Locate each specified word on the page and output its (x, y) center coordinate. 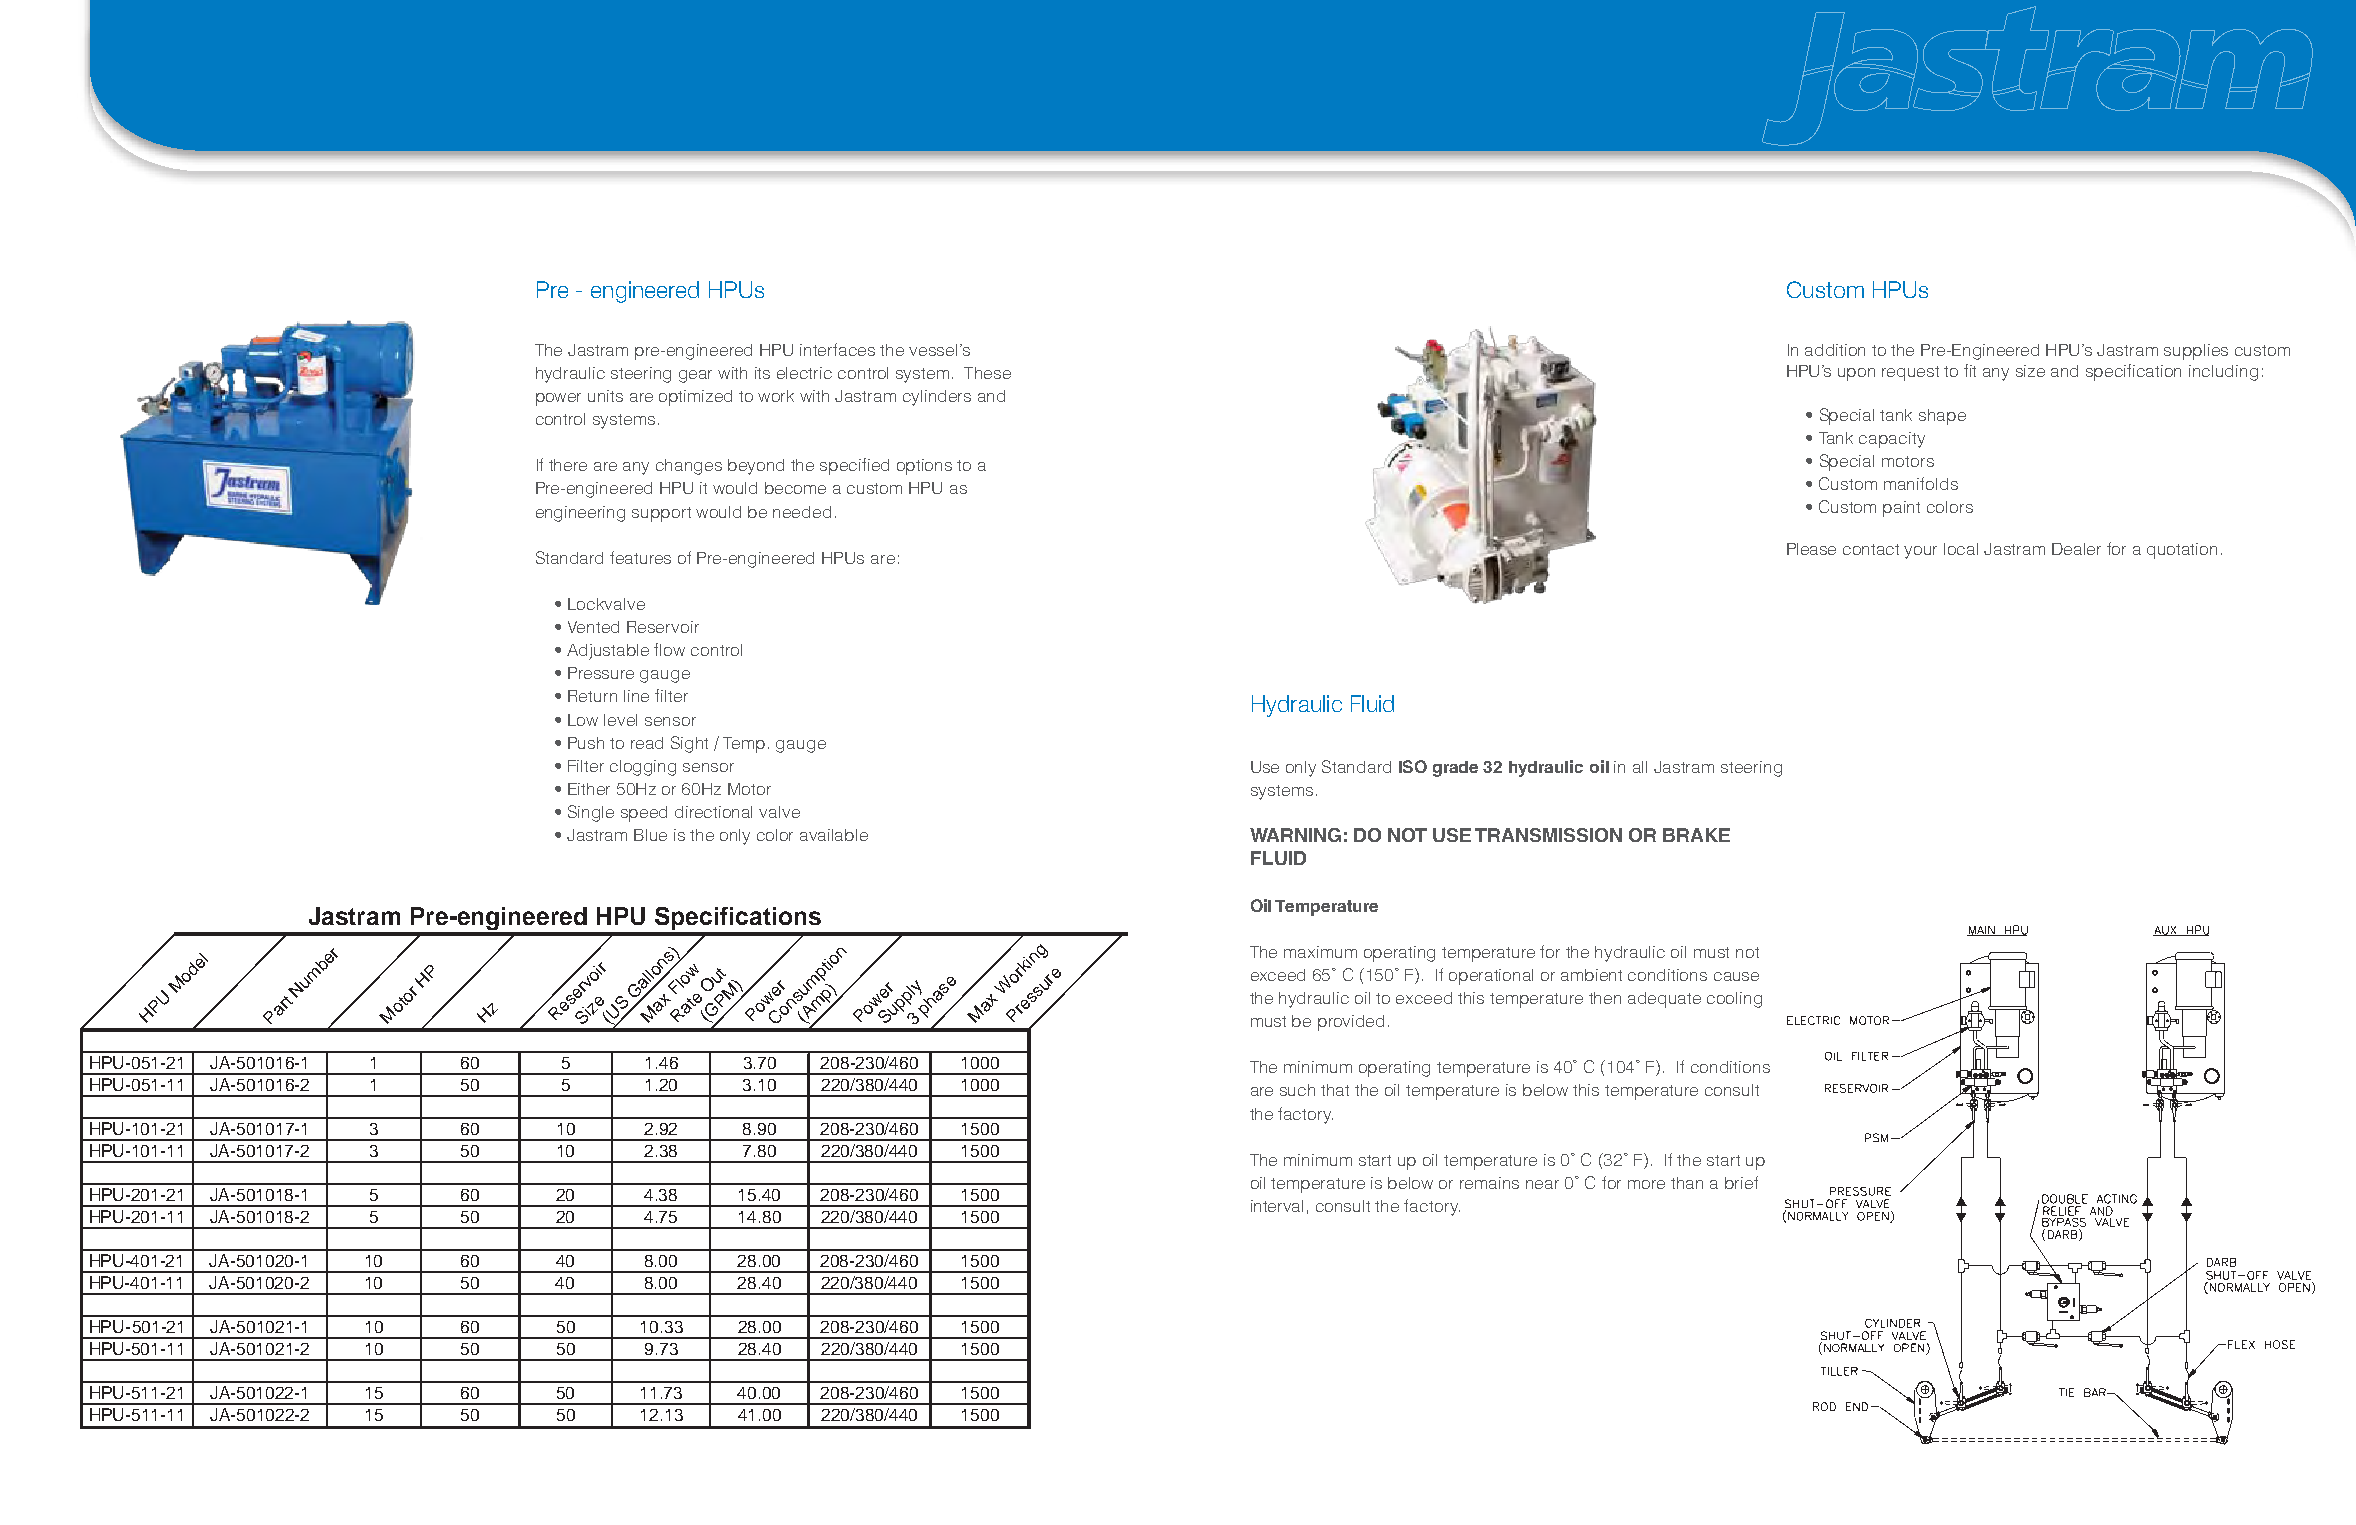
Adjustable (608, 652)
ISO (1413, 766)
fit (1970, 370)
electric (804, 373)
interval (1277, 1206)
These (987, 373)
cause (1736, 976)
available (834, 835)
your (1920, 552)
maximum (1320, 952)
